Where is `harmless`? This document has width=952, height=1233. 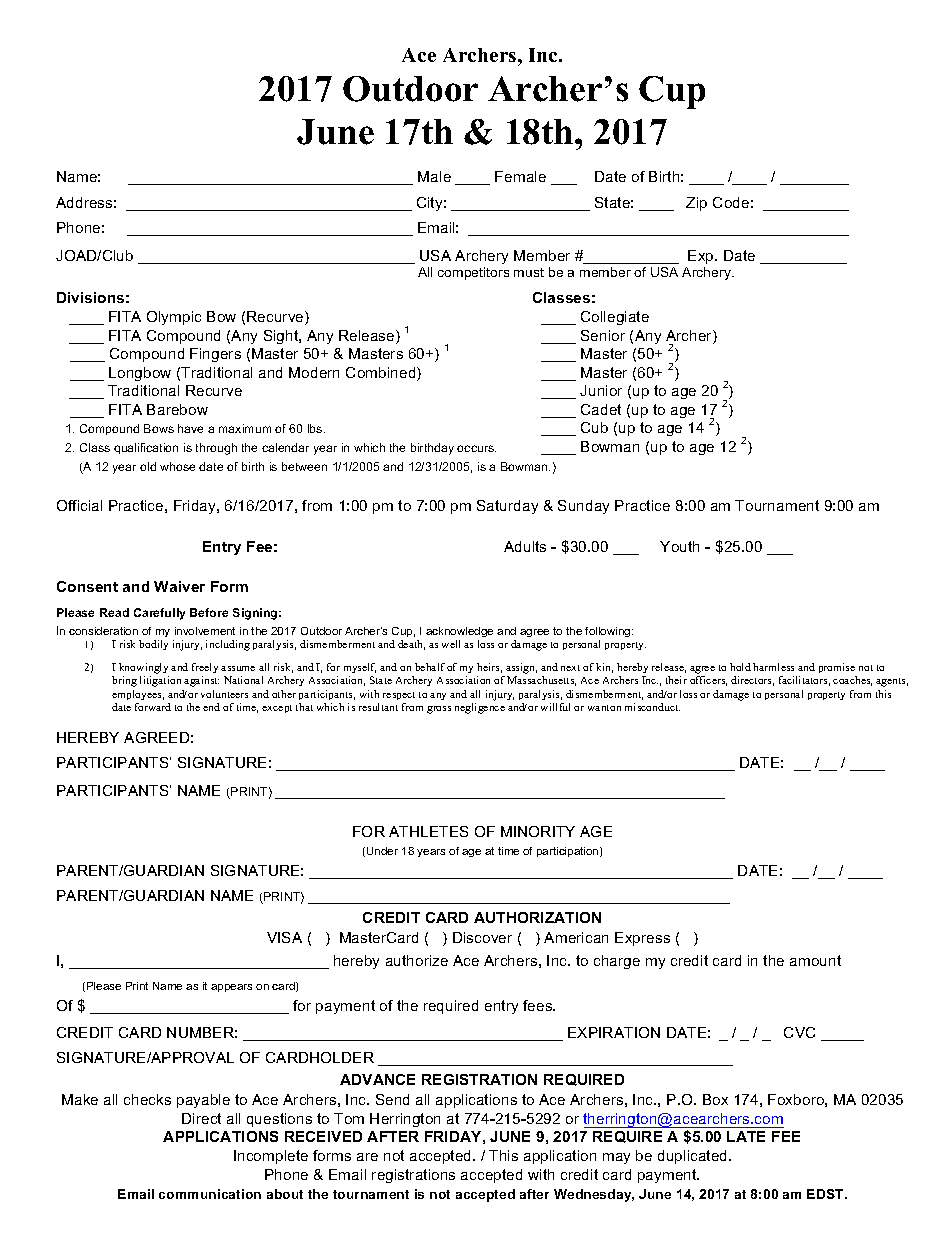 harmless is located at coordinates (773, 667).
